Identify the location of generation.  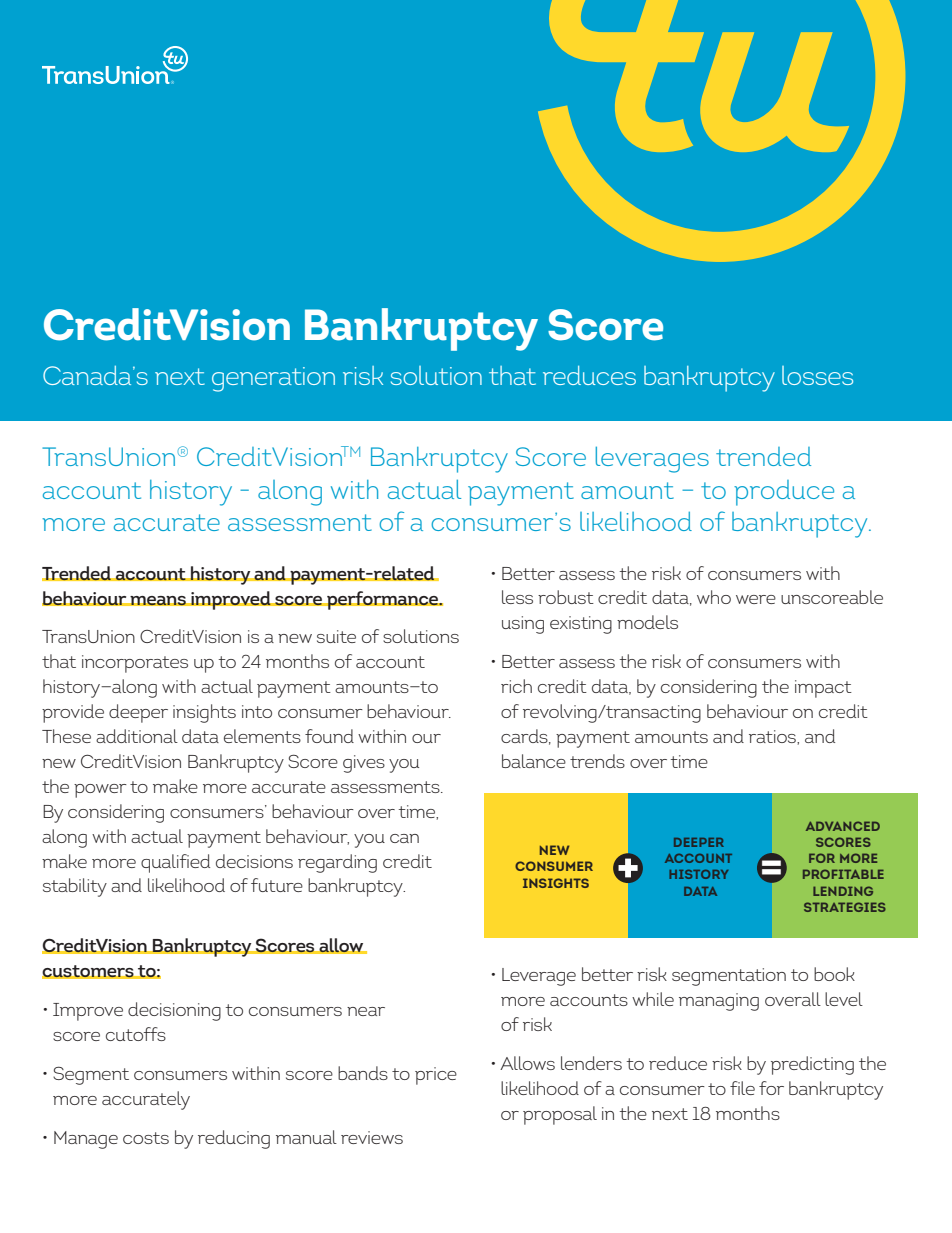
(273, 379).
